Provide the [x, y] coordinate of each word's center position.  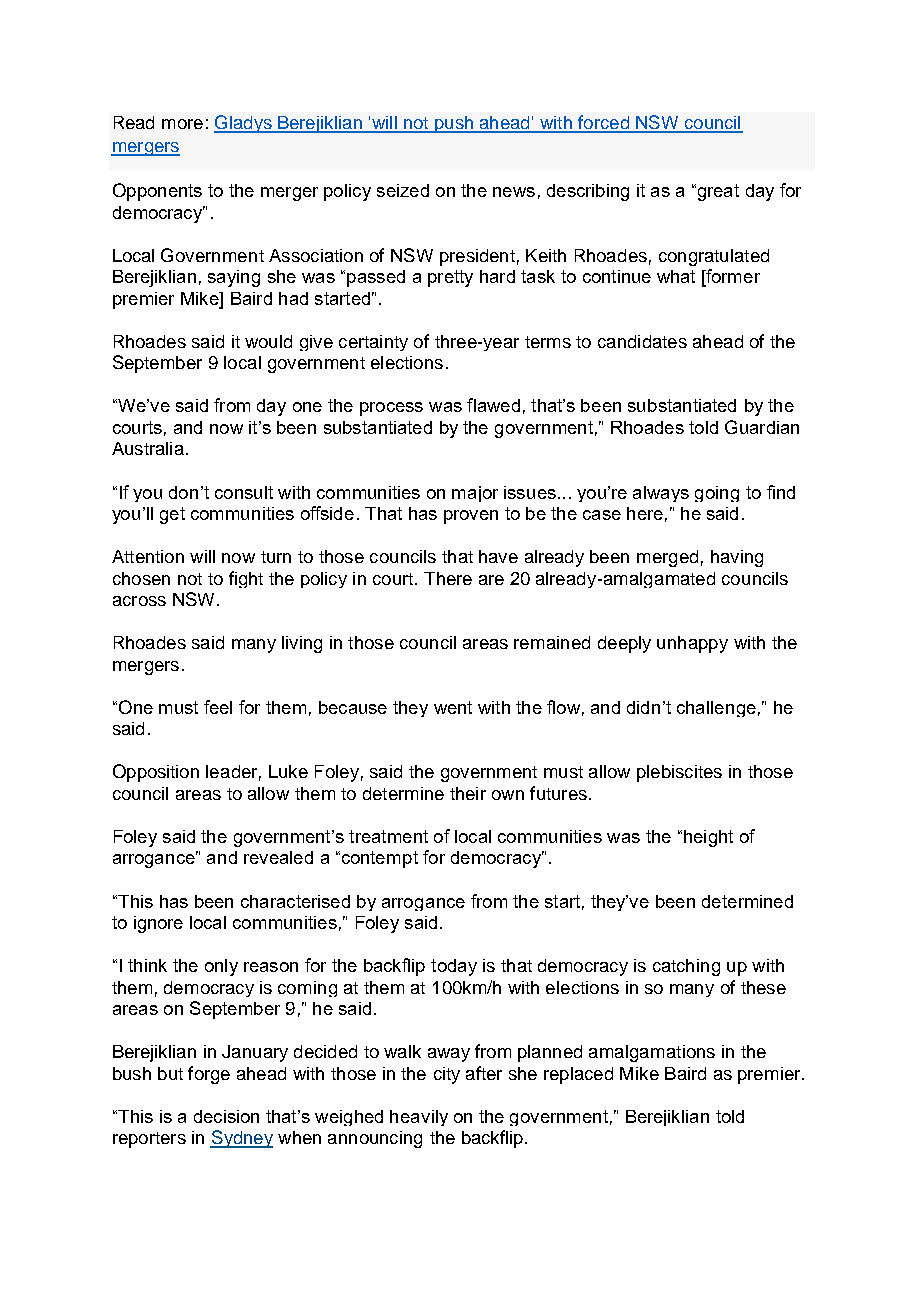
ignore [158, 924]
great [717, 192]
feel [218, 707]
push [454, 124]
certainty [373, 343]
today [454, 967]
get [172, 515]
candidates [642, 341]
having [737, 558]
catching [686, 967]
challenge [716, 709]
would [268, 341]
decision [226, 1116]
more [182, 124]
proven [471, 517]
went [453, 707]
